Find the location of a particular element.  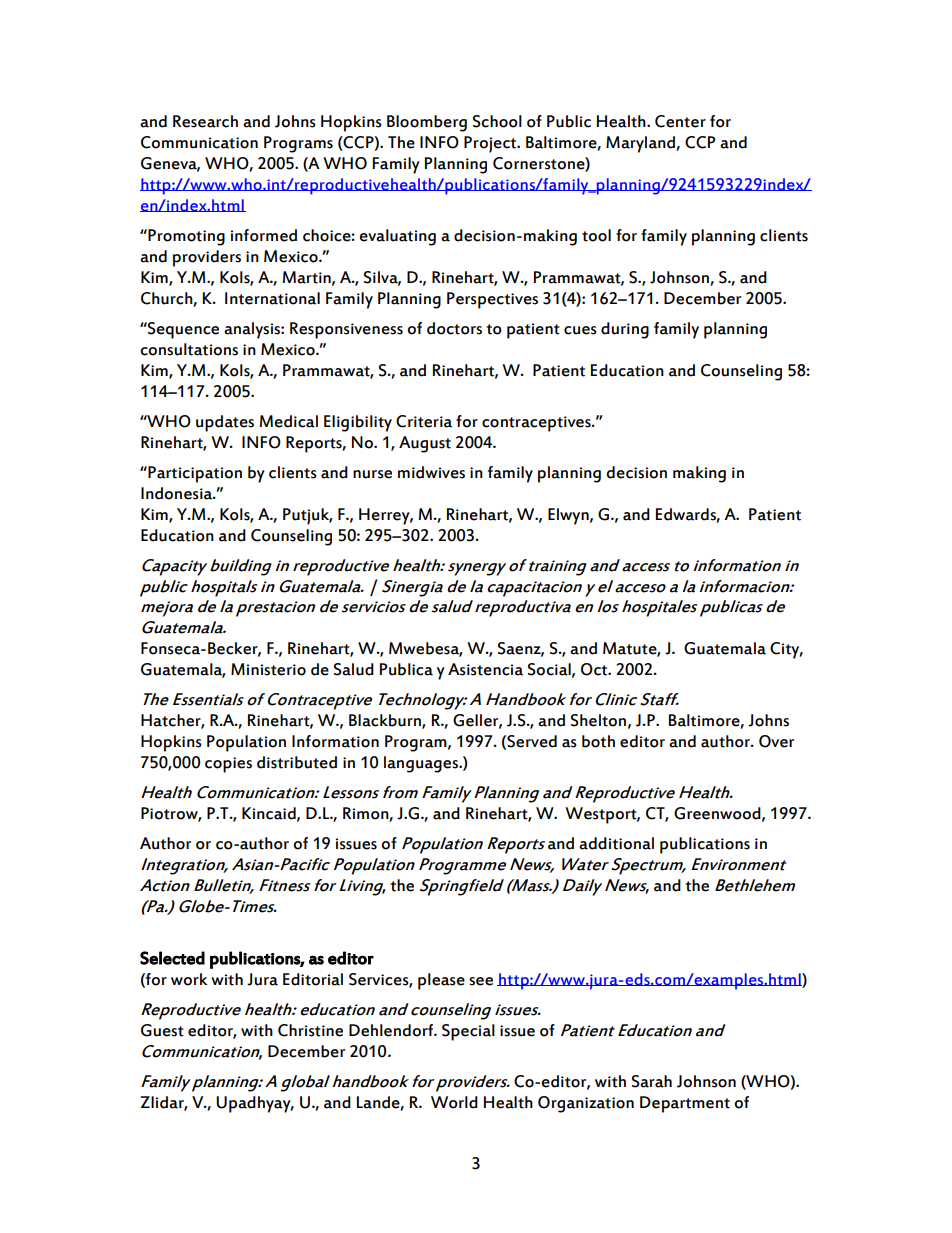

during is located at coordinates (625, 330).
